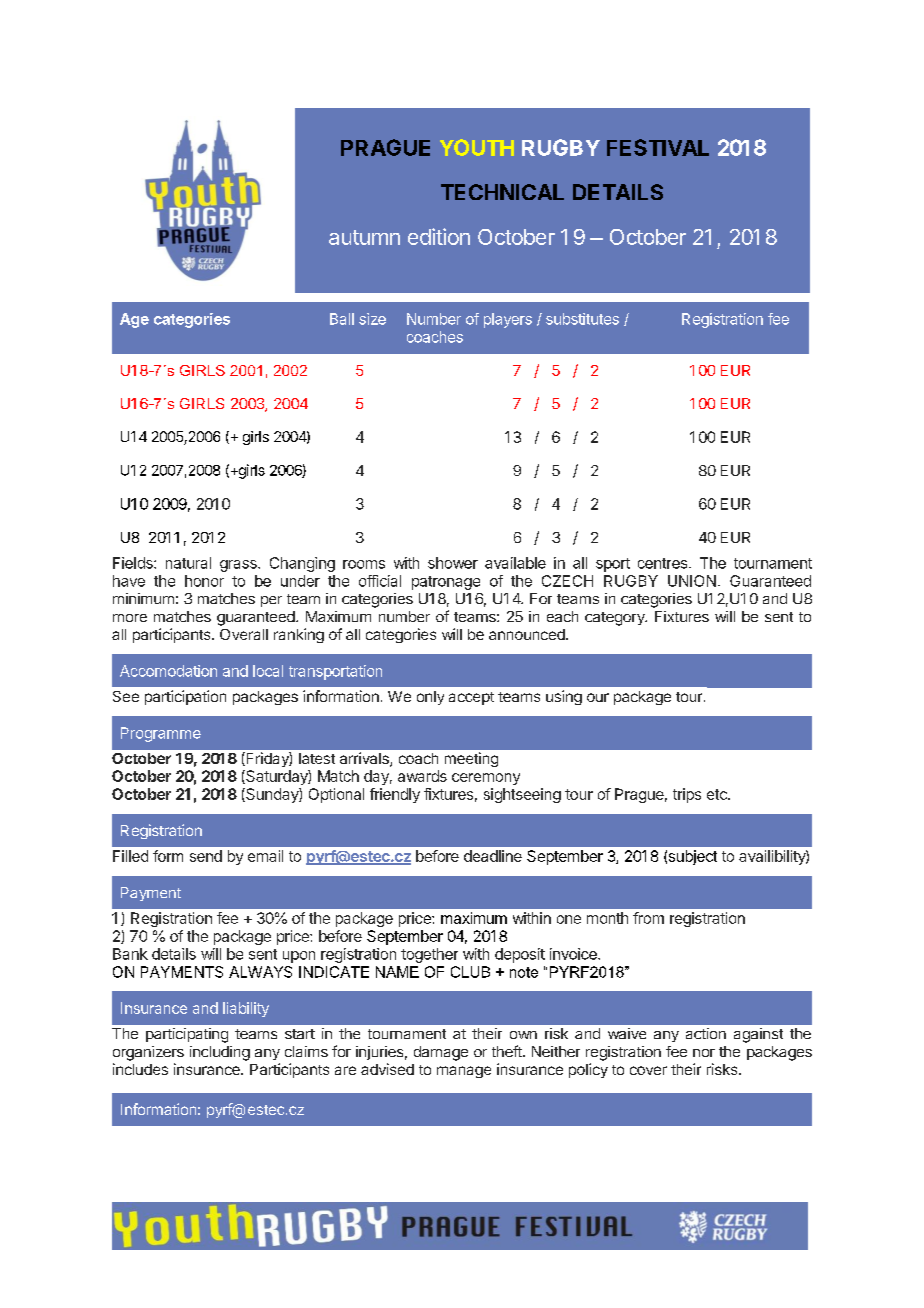 The image size is (924, 1308). I want to click on including, so click(220, 1053).
